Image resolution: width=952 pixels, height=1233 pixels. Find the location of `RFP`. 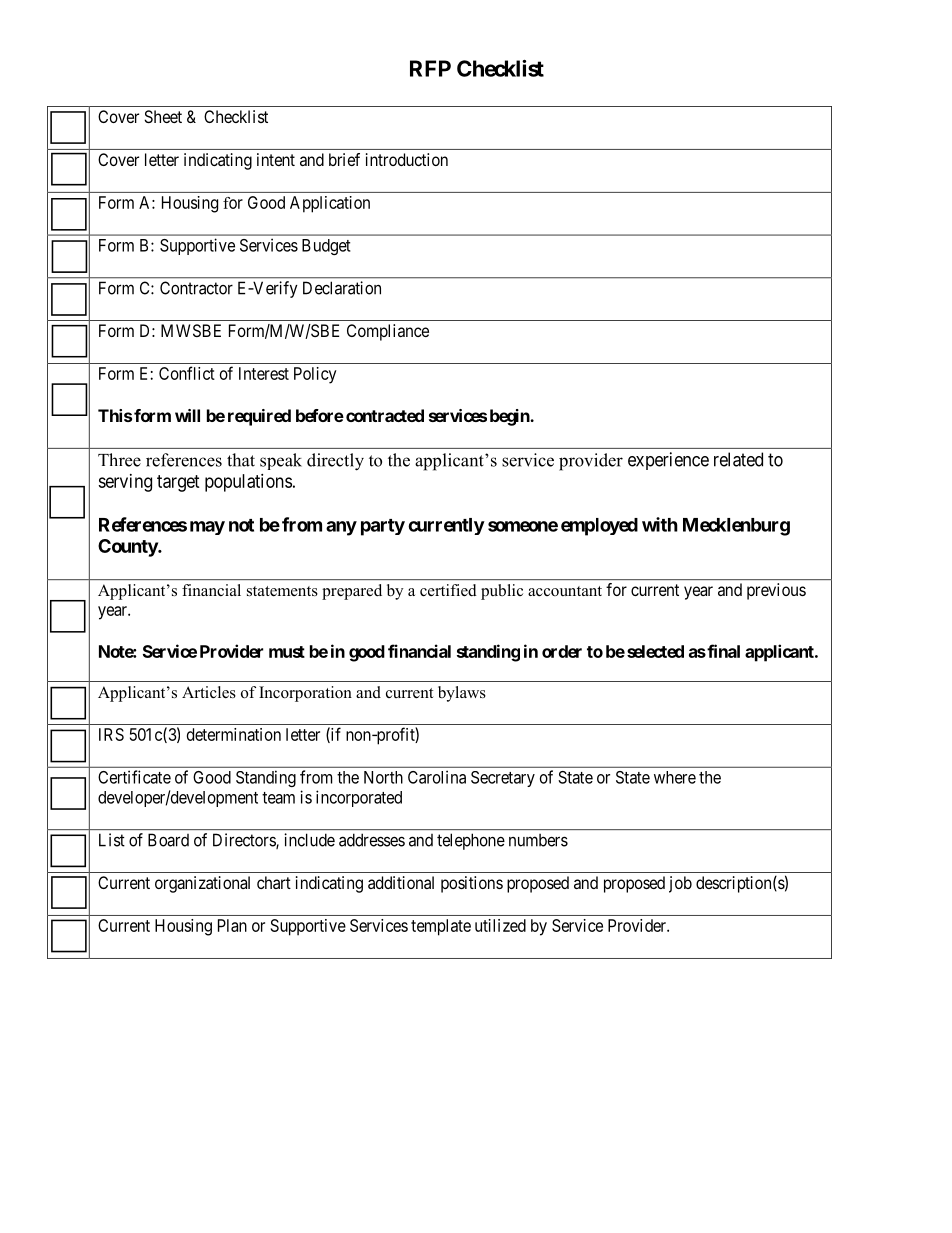

RFP is located at coordinates (430, 68).
